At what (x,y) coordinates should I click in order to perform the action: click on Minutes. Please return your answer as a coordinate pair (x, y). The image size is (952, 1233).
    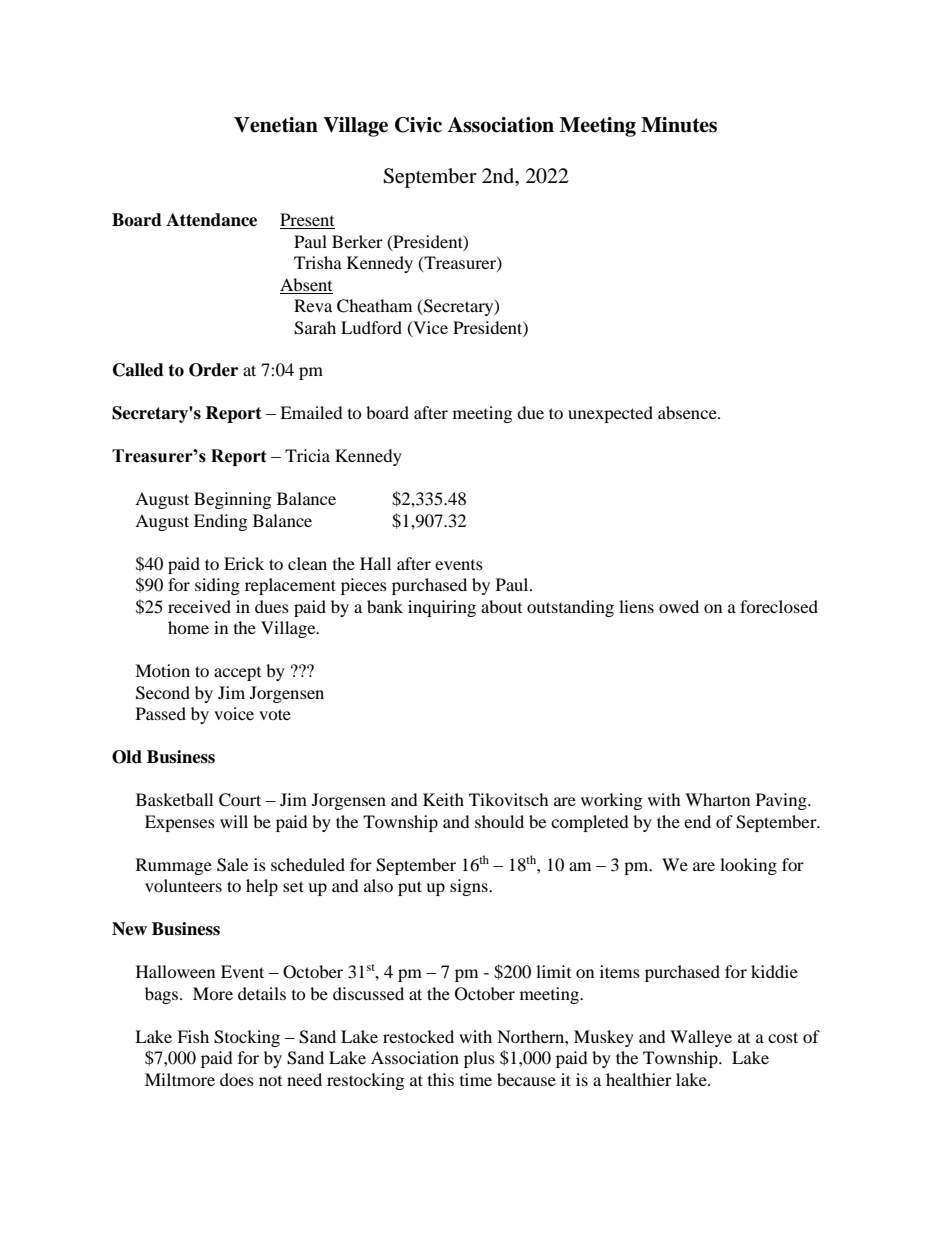
    Looking at the image, I should click on (679, 125).
